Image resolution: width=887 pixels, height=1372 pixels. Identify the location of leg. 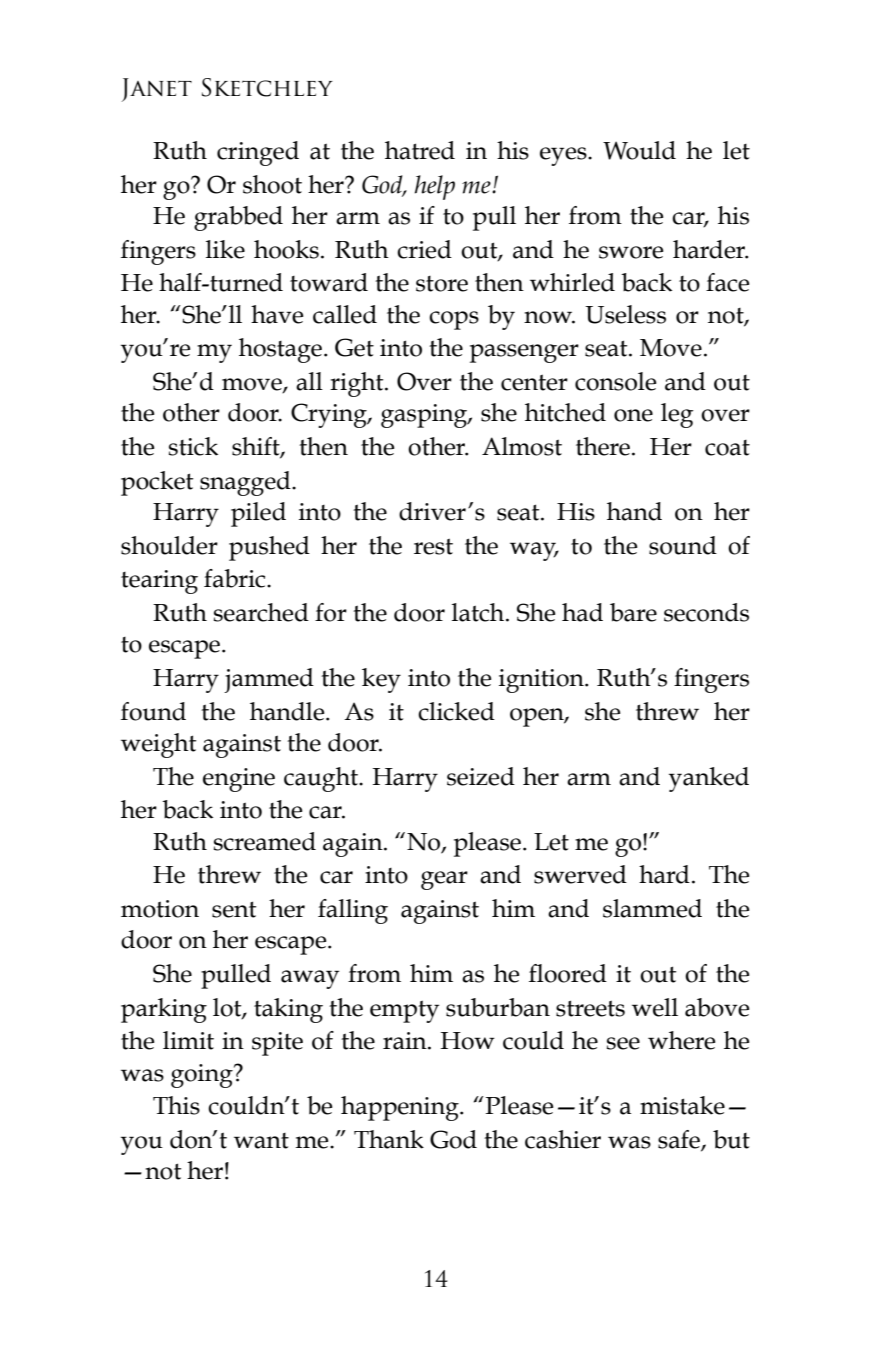
(677, 415).
